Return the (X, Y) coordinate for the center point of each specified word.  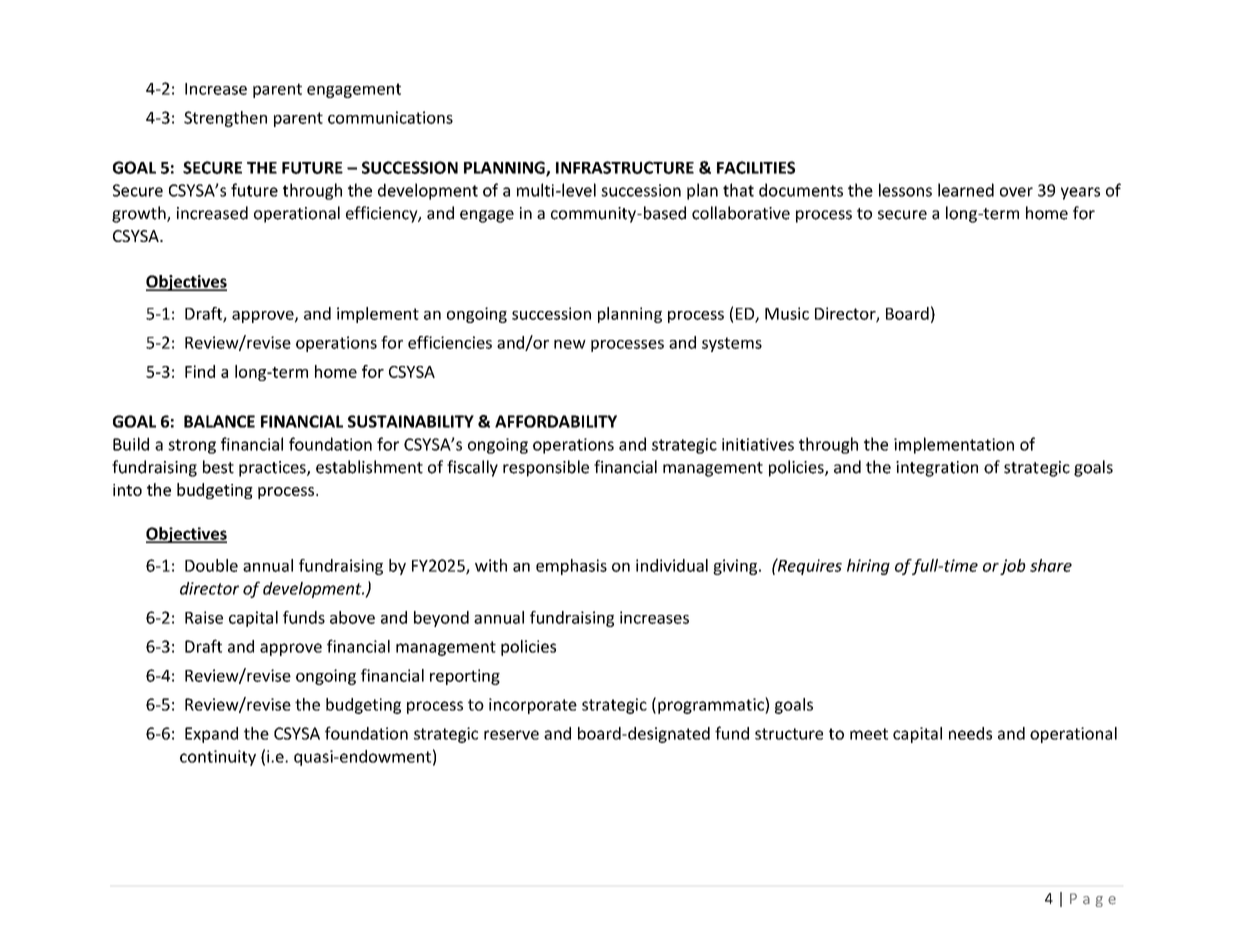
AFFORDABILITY (556, 421)
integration (937, 469)
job (1013, 567)
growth (140, 214)
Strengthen (225, 119)
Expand (211, 735)
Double (211, 565)
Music (787, 313)
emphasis (571, 567)
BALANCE (219, 421)
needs (970, 733)
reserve (511, 735)
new (570, 344)
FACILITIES (756, 167)
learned (966, 190)
